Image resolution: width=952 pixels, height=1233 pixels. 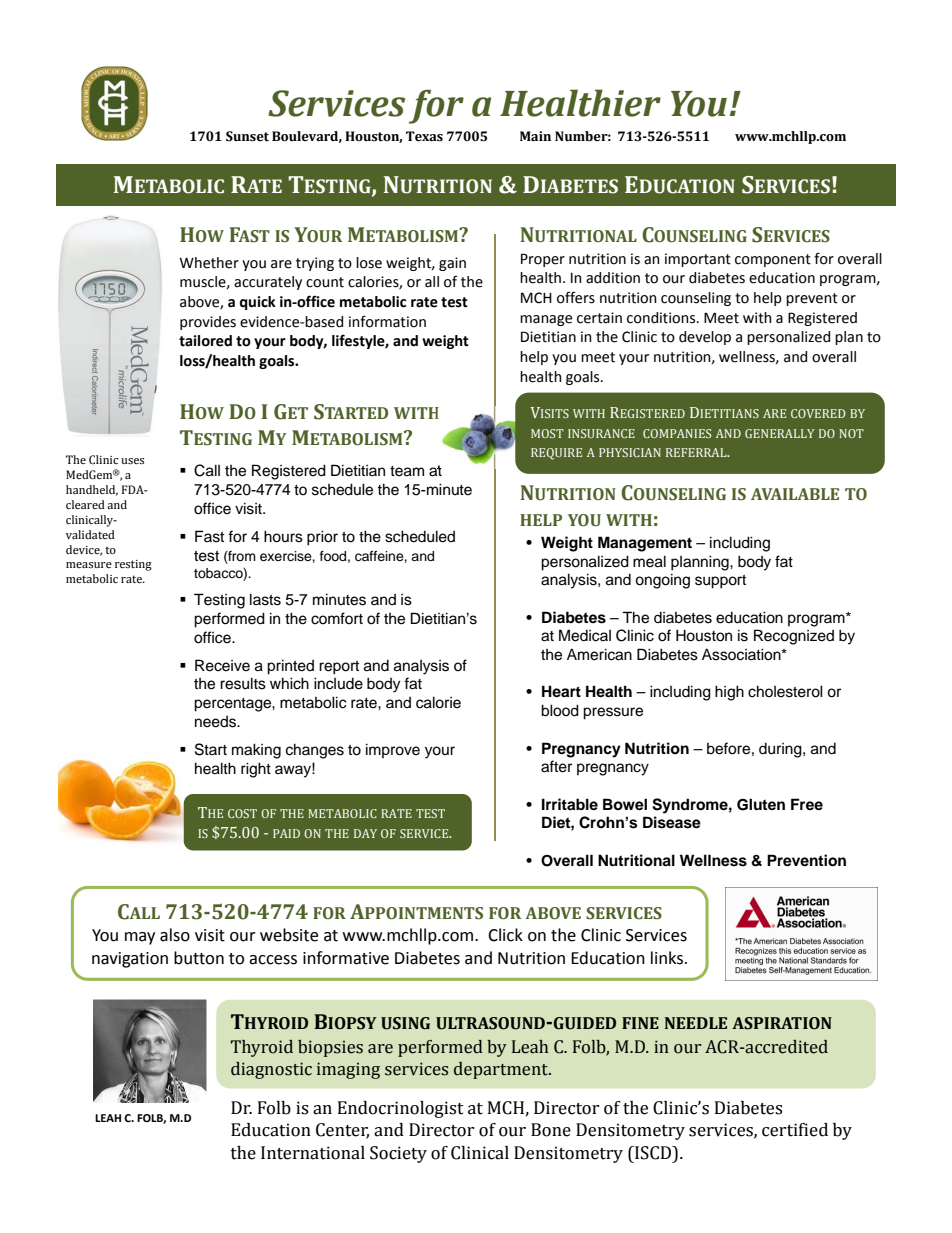 What do you see at coordinates (795, 494) in the image?
I see `AVAILABLE` at bounding box center [795, 494].
